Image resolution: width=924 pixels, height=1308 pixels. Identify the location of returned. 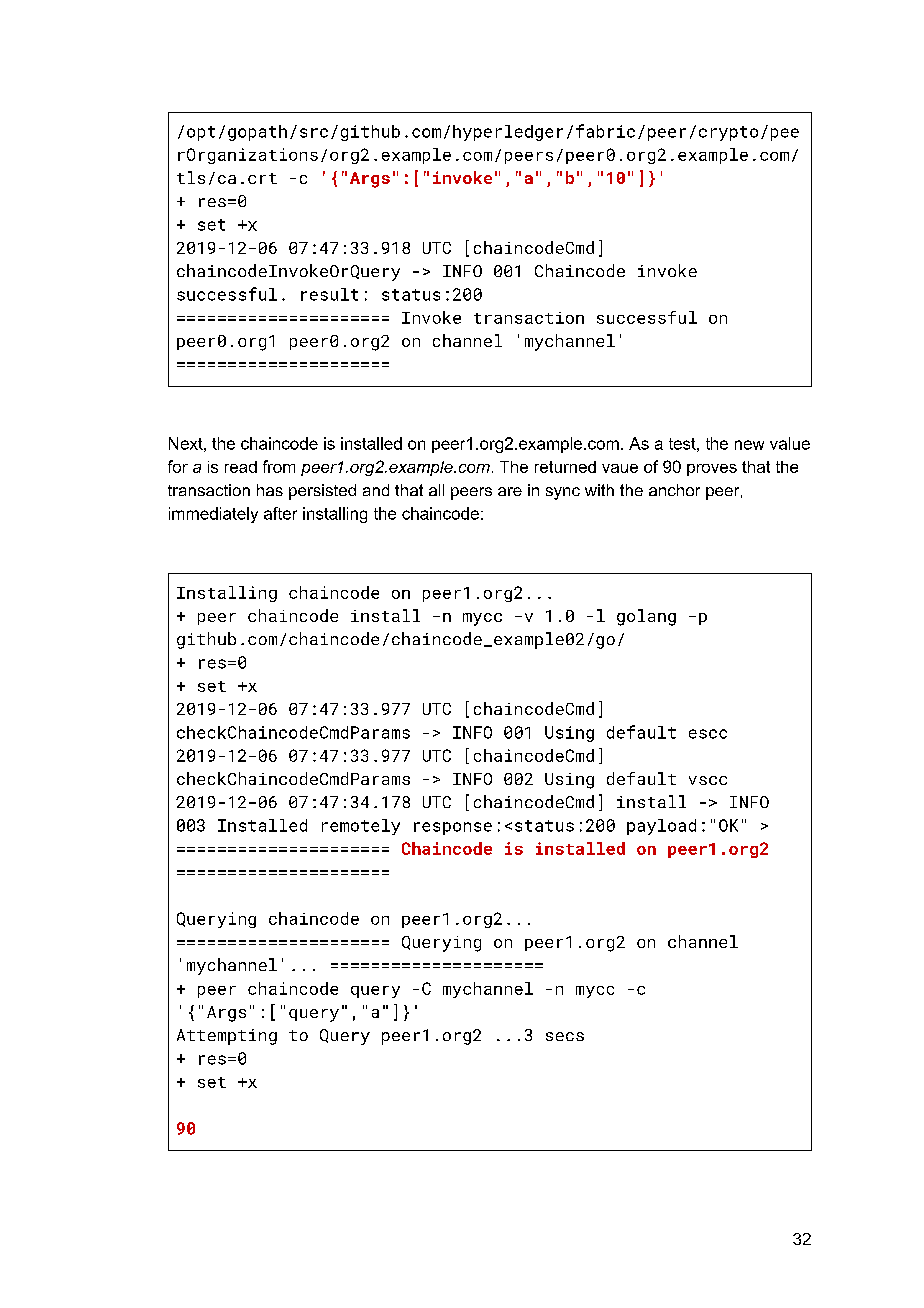
(565, 467).
